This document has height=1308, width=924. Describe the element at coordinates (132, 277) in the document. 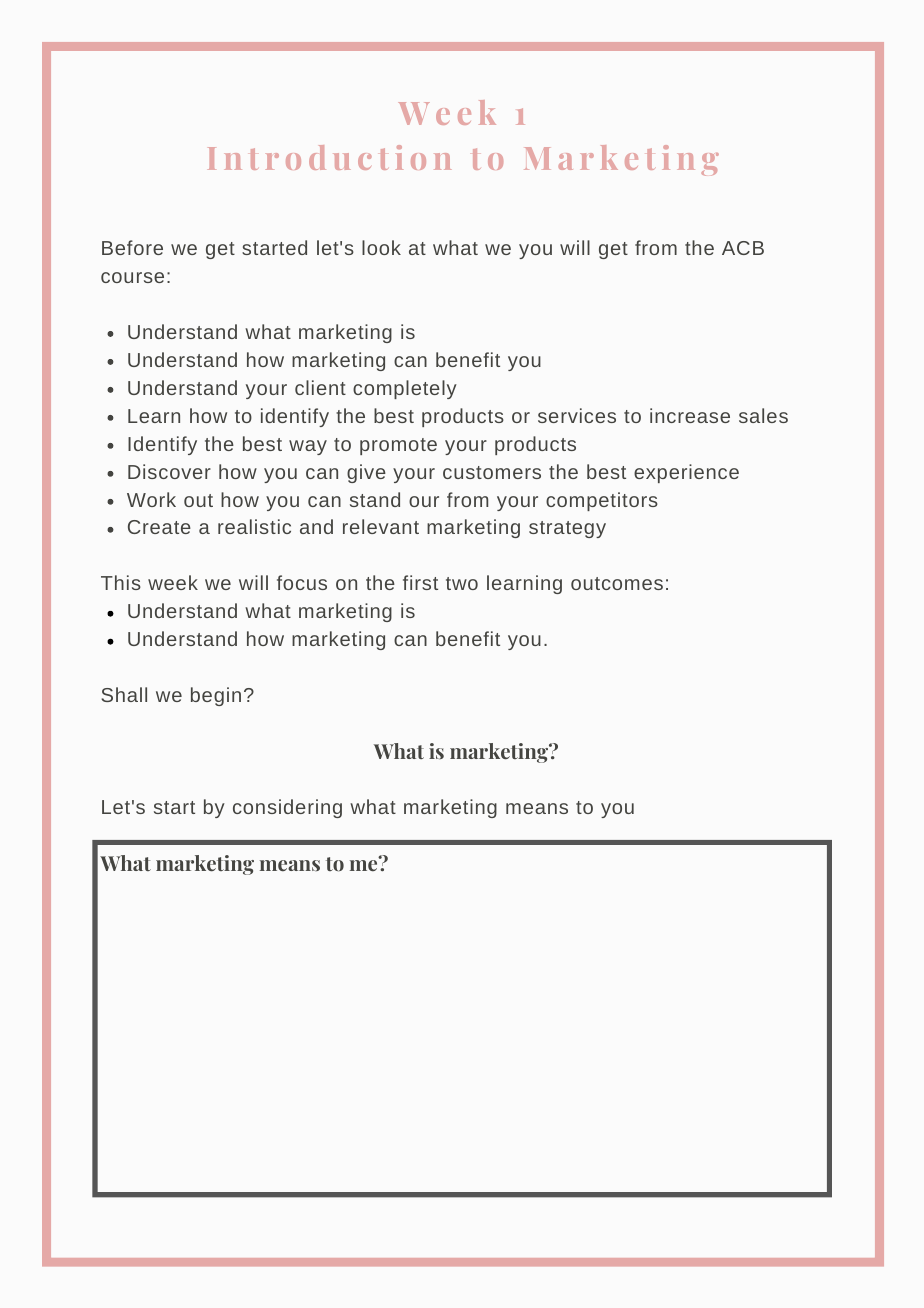

I see `course` at that location.
